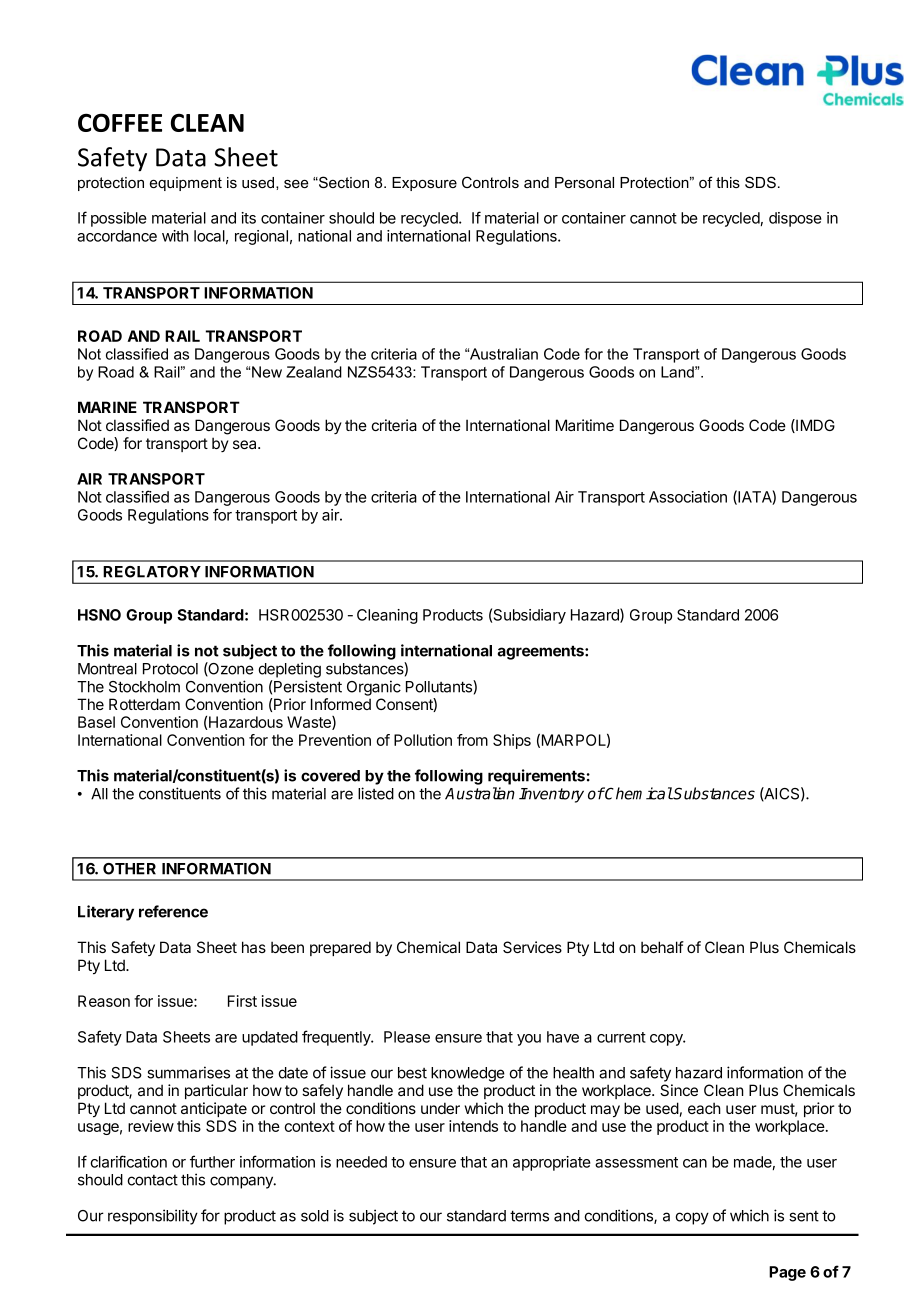 Image resolution: width=924 pixels, height=1308 pixels. What do you see at coordinates (170, 669) in the screenshot?
I see `Protocol` at bounding box center [170, 669].
